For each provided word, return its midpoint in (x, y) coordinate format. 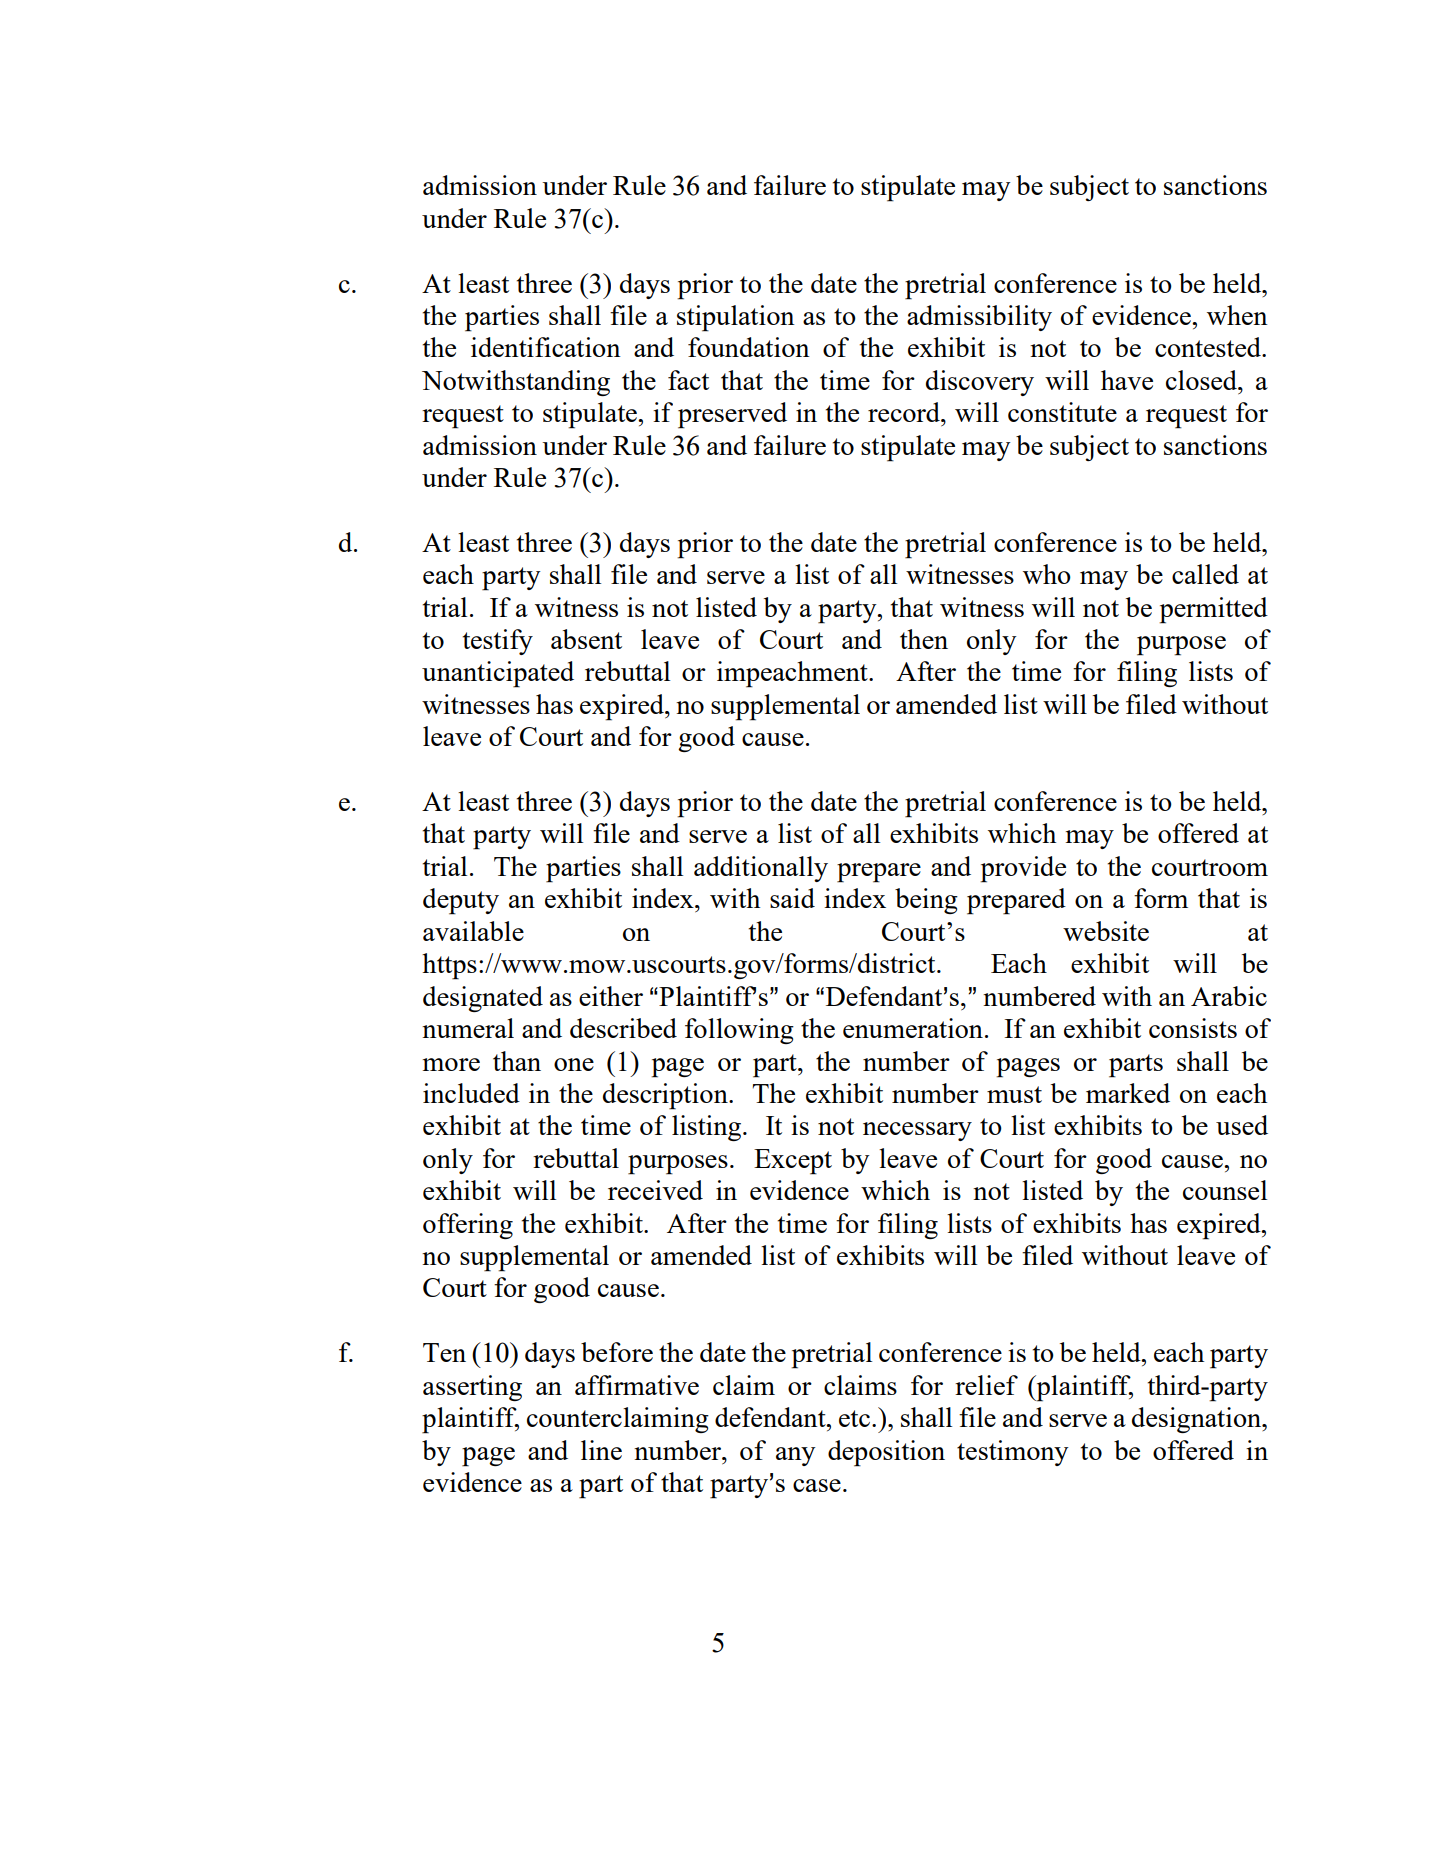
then (924, 639)
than (517, 1061)
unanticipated (498, 674)
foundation (749, 347)
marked (1128, 1093)
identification (546, 347)
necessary (917, 1131)
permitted (1213, 610)
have (1127, 380)
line (601, 1450)
